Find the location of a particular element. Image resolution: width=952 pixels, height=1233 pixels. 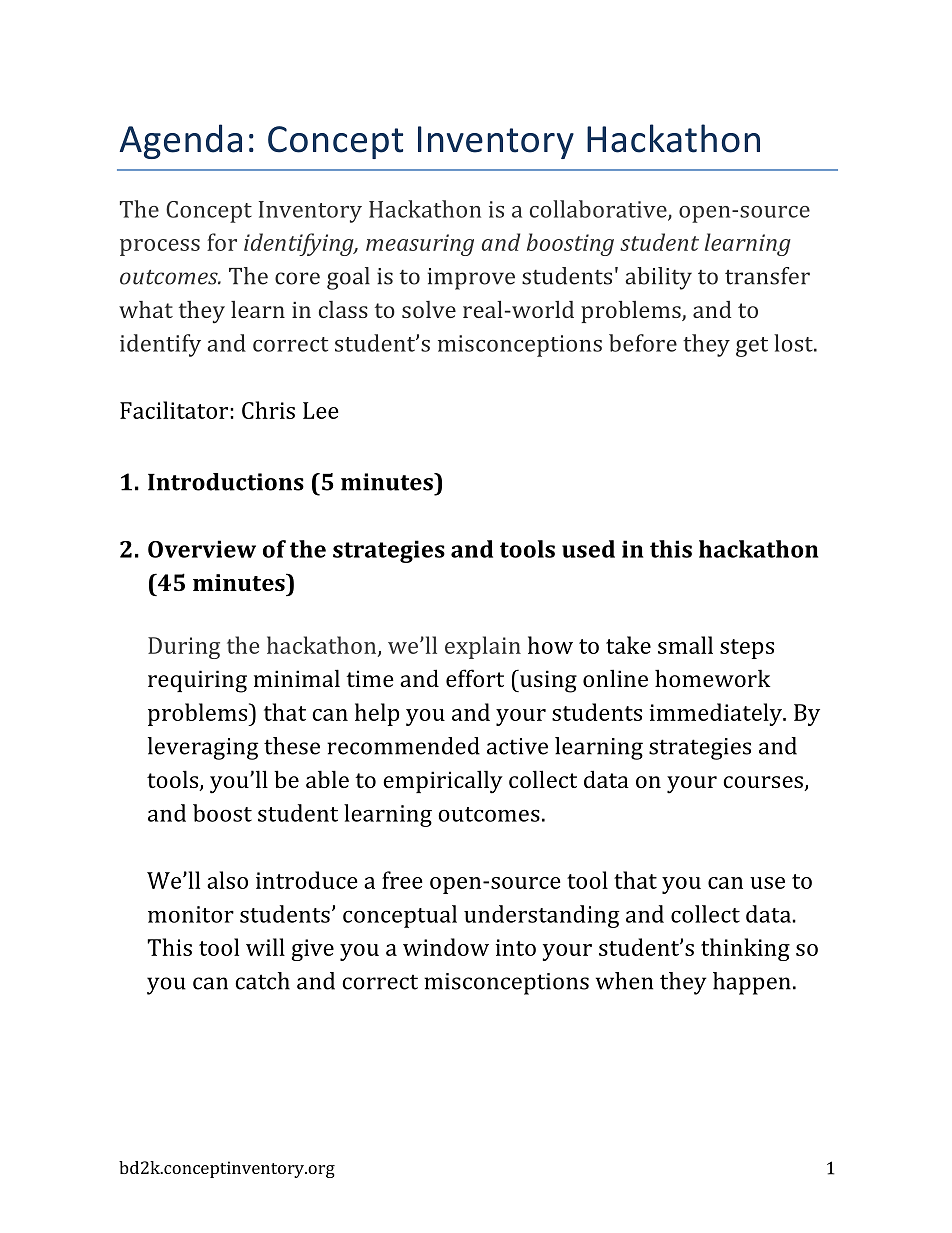

window is located at coordinates (446, 947).
